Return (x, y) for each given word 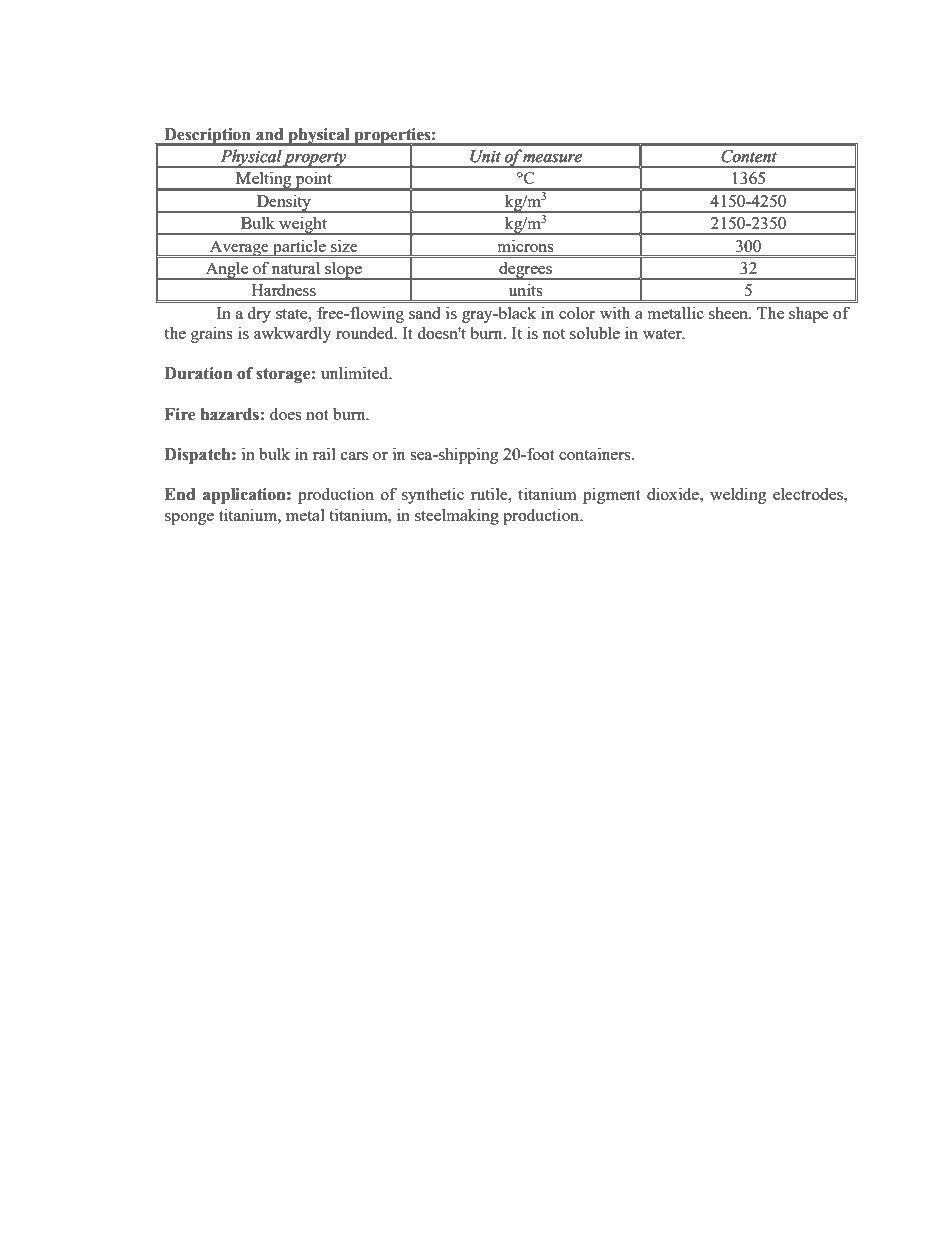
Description (207, 137)
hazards (231, 414)
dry (259, 314)
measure (552, 158)
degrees (525, 271)
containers (596, 453)
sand (425, 313)
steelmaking (457, 516)
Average (239, 249)
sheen (730, 312)
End (180, 494)
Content (749, 156)
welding (738, 495)
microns (525, 246)
